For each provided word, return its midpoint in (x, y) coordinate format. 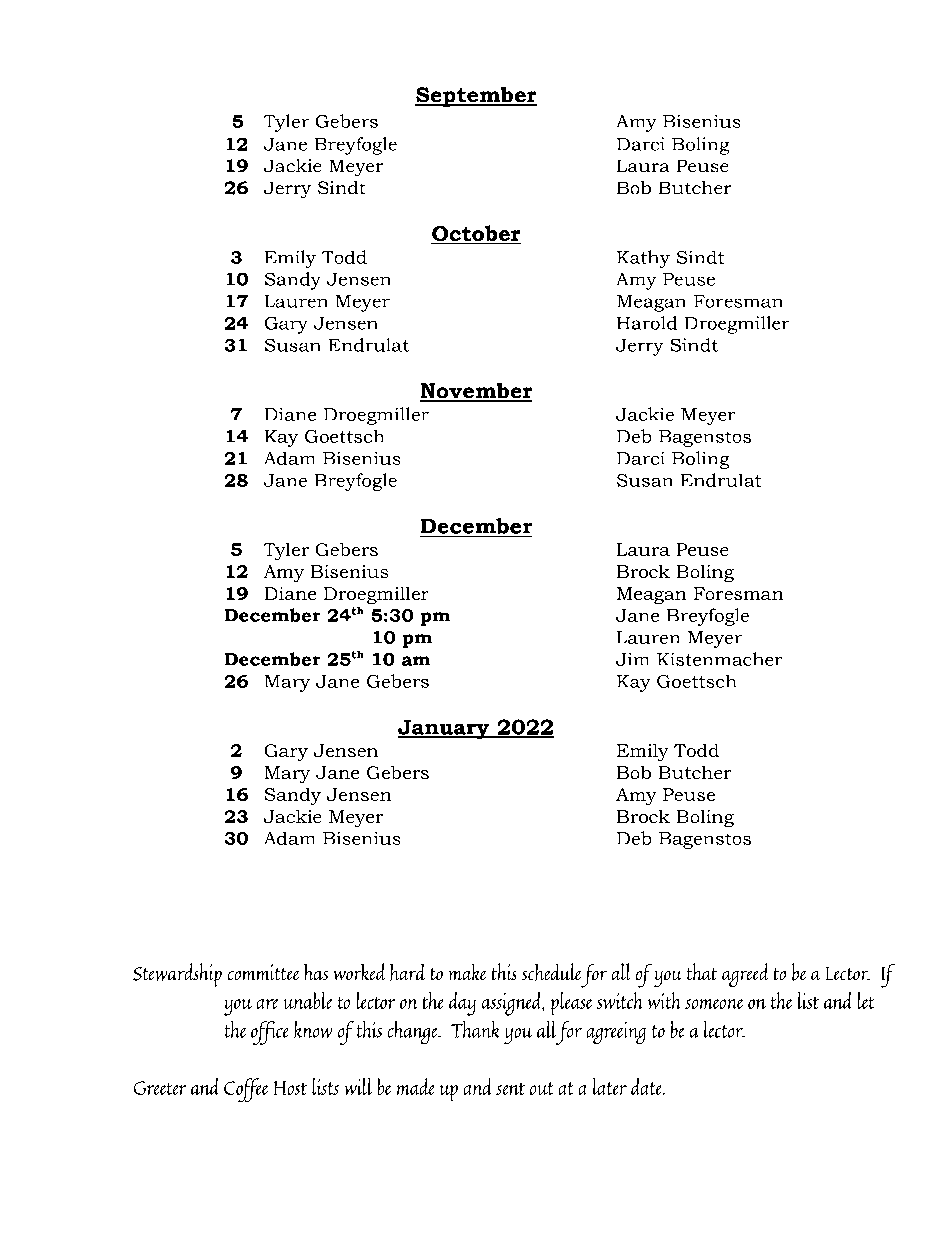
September (476, 97)
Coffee (246, 1090)
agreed (745, 975)
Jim (632, 659)
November (476, 392)
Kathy (643, 259)
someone (714, 1004)
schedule (551, 972)
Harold (647, 323)
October (476, 234)
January (445, 729)
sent (510, 1089)
